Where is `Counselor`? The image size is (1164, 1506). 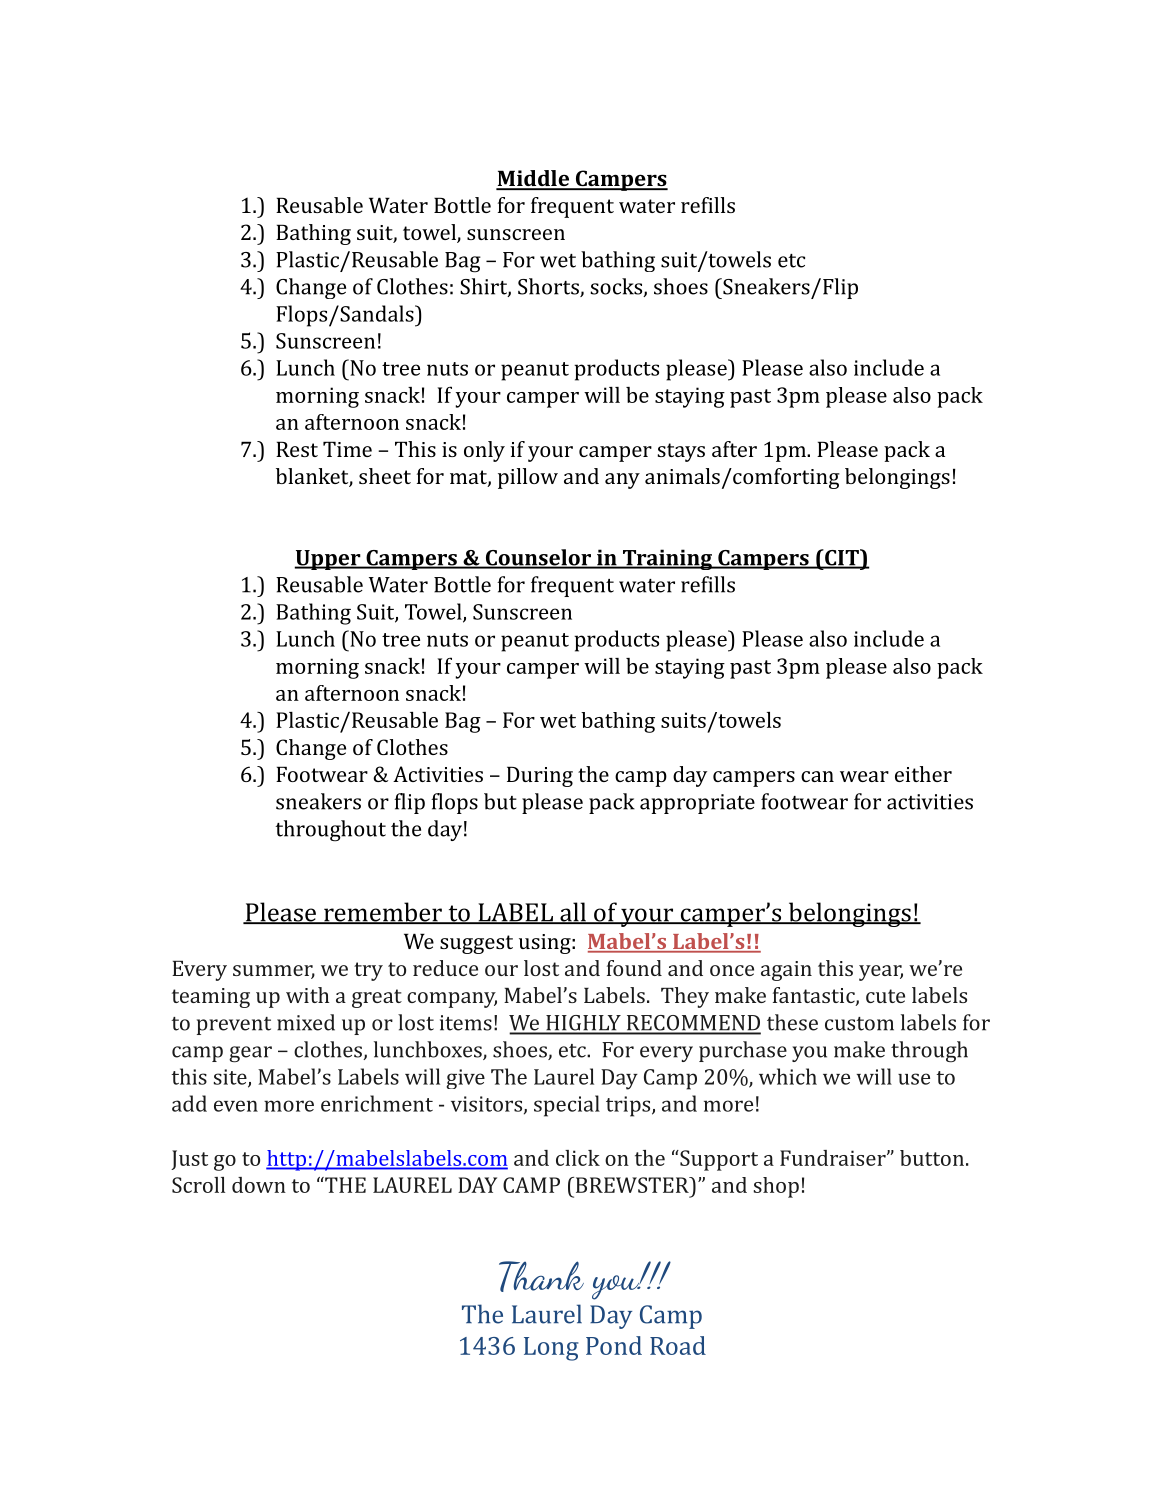
Counselor is located at coordinates (538, 558).
